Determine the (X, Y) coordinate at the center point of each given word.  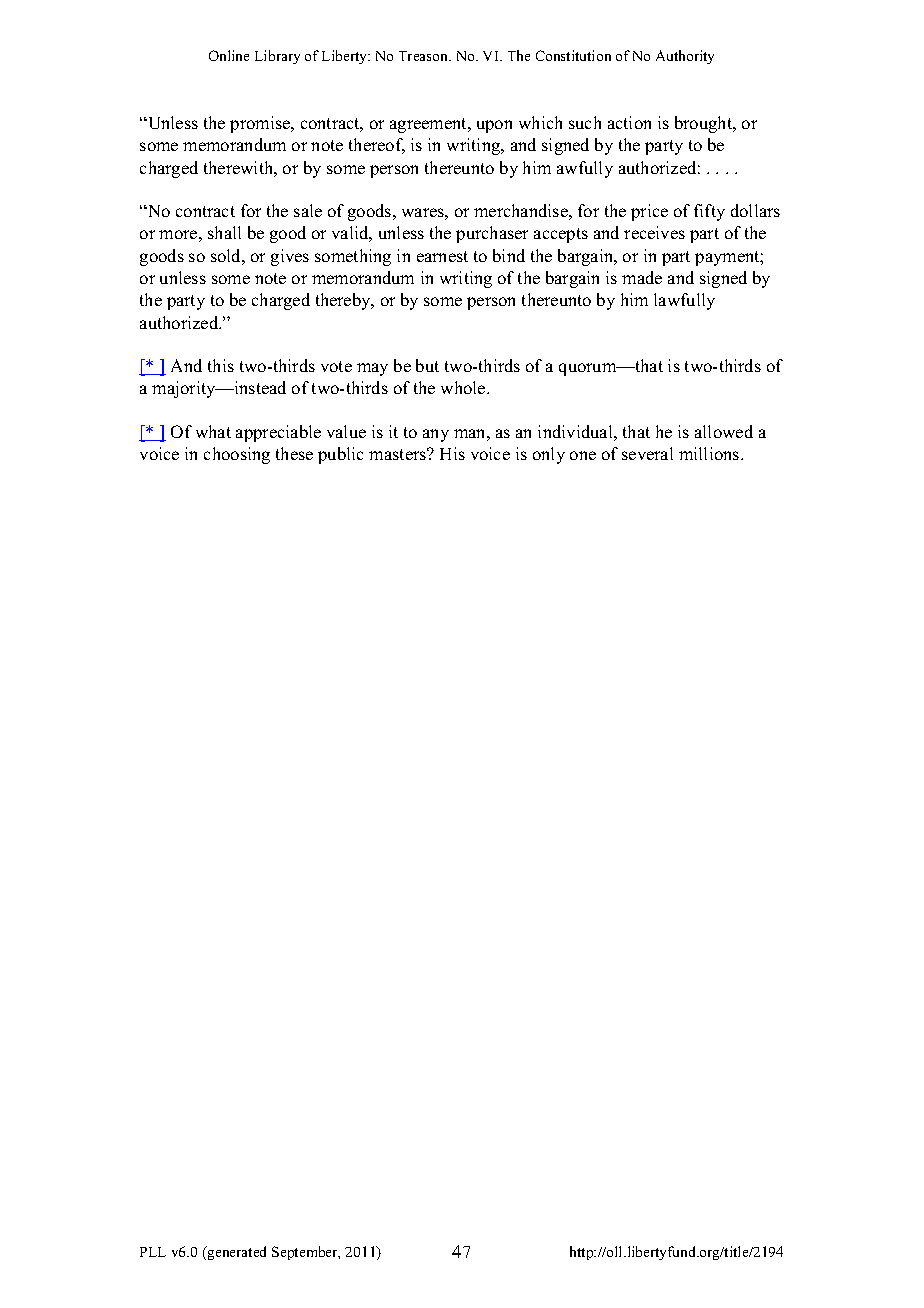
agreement (430, 125)
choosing (237, 455)
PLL (153, 1252)
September (306, 1253)
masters (399, 454)
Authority (685, 57)
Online (229, 55)
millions (710, 453)
